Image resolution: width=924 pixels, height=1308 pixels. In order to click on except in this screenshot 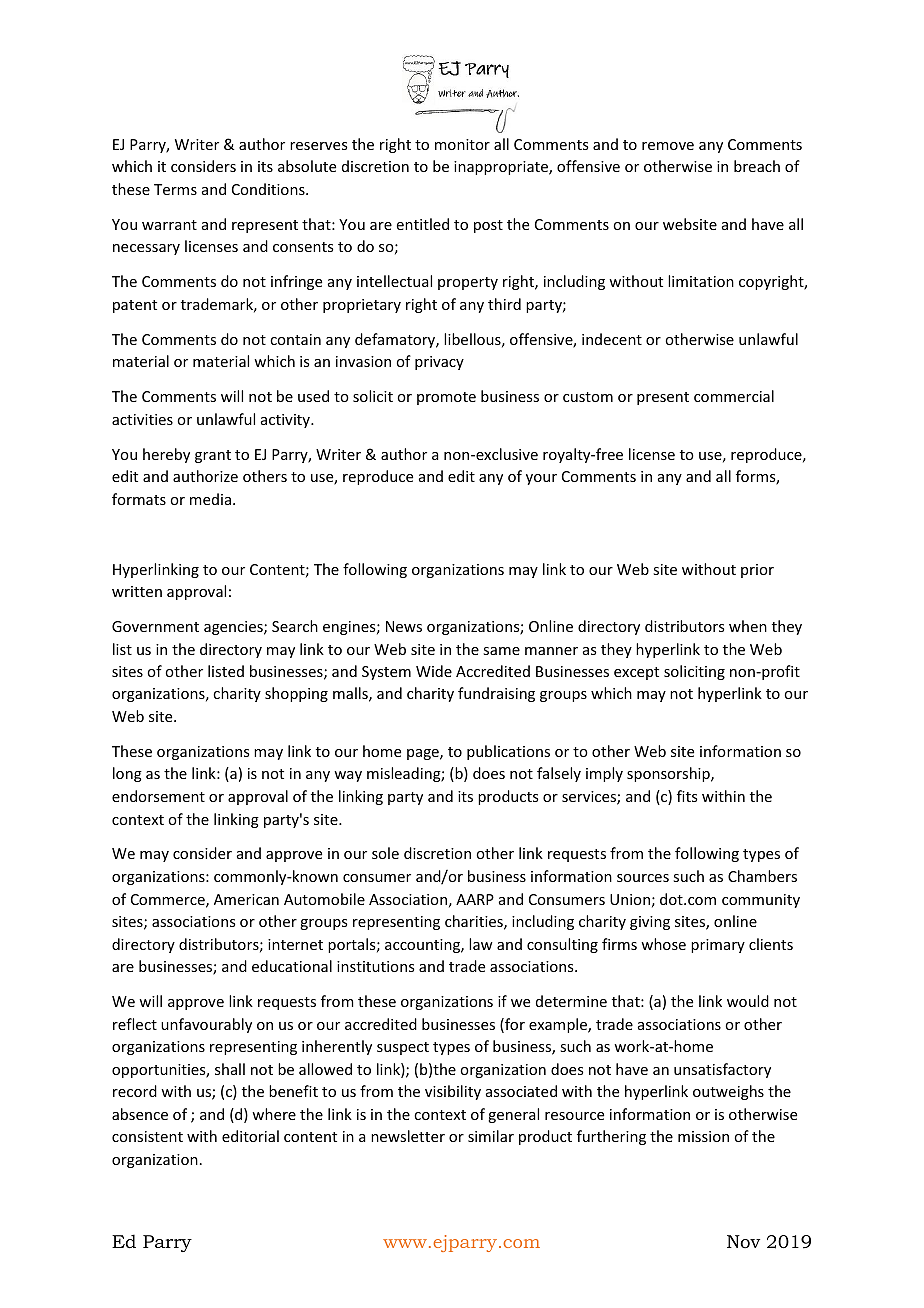, I will do `click(636, 673)`.
